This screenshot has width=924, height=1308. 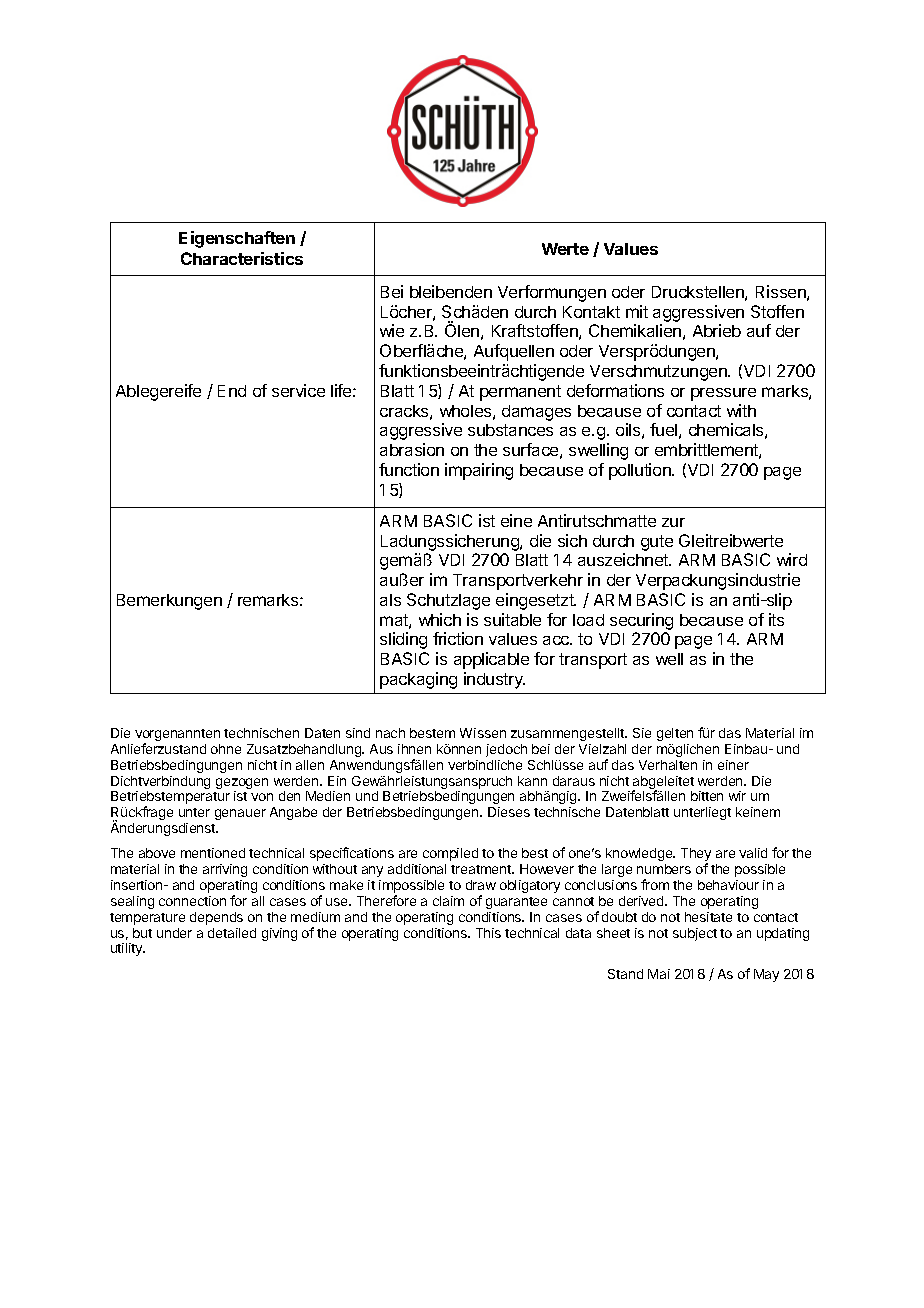 I want to click on sliding, so click(x=403, y=640).
